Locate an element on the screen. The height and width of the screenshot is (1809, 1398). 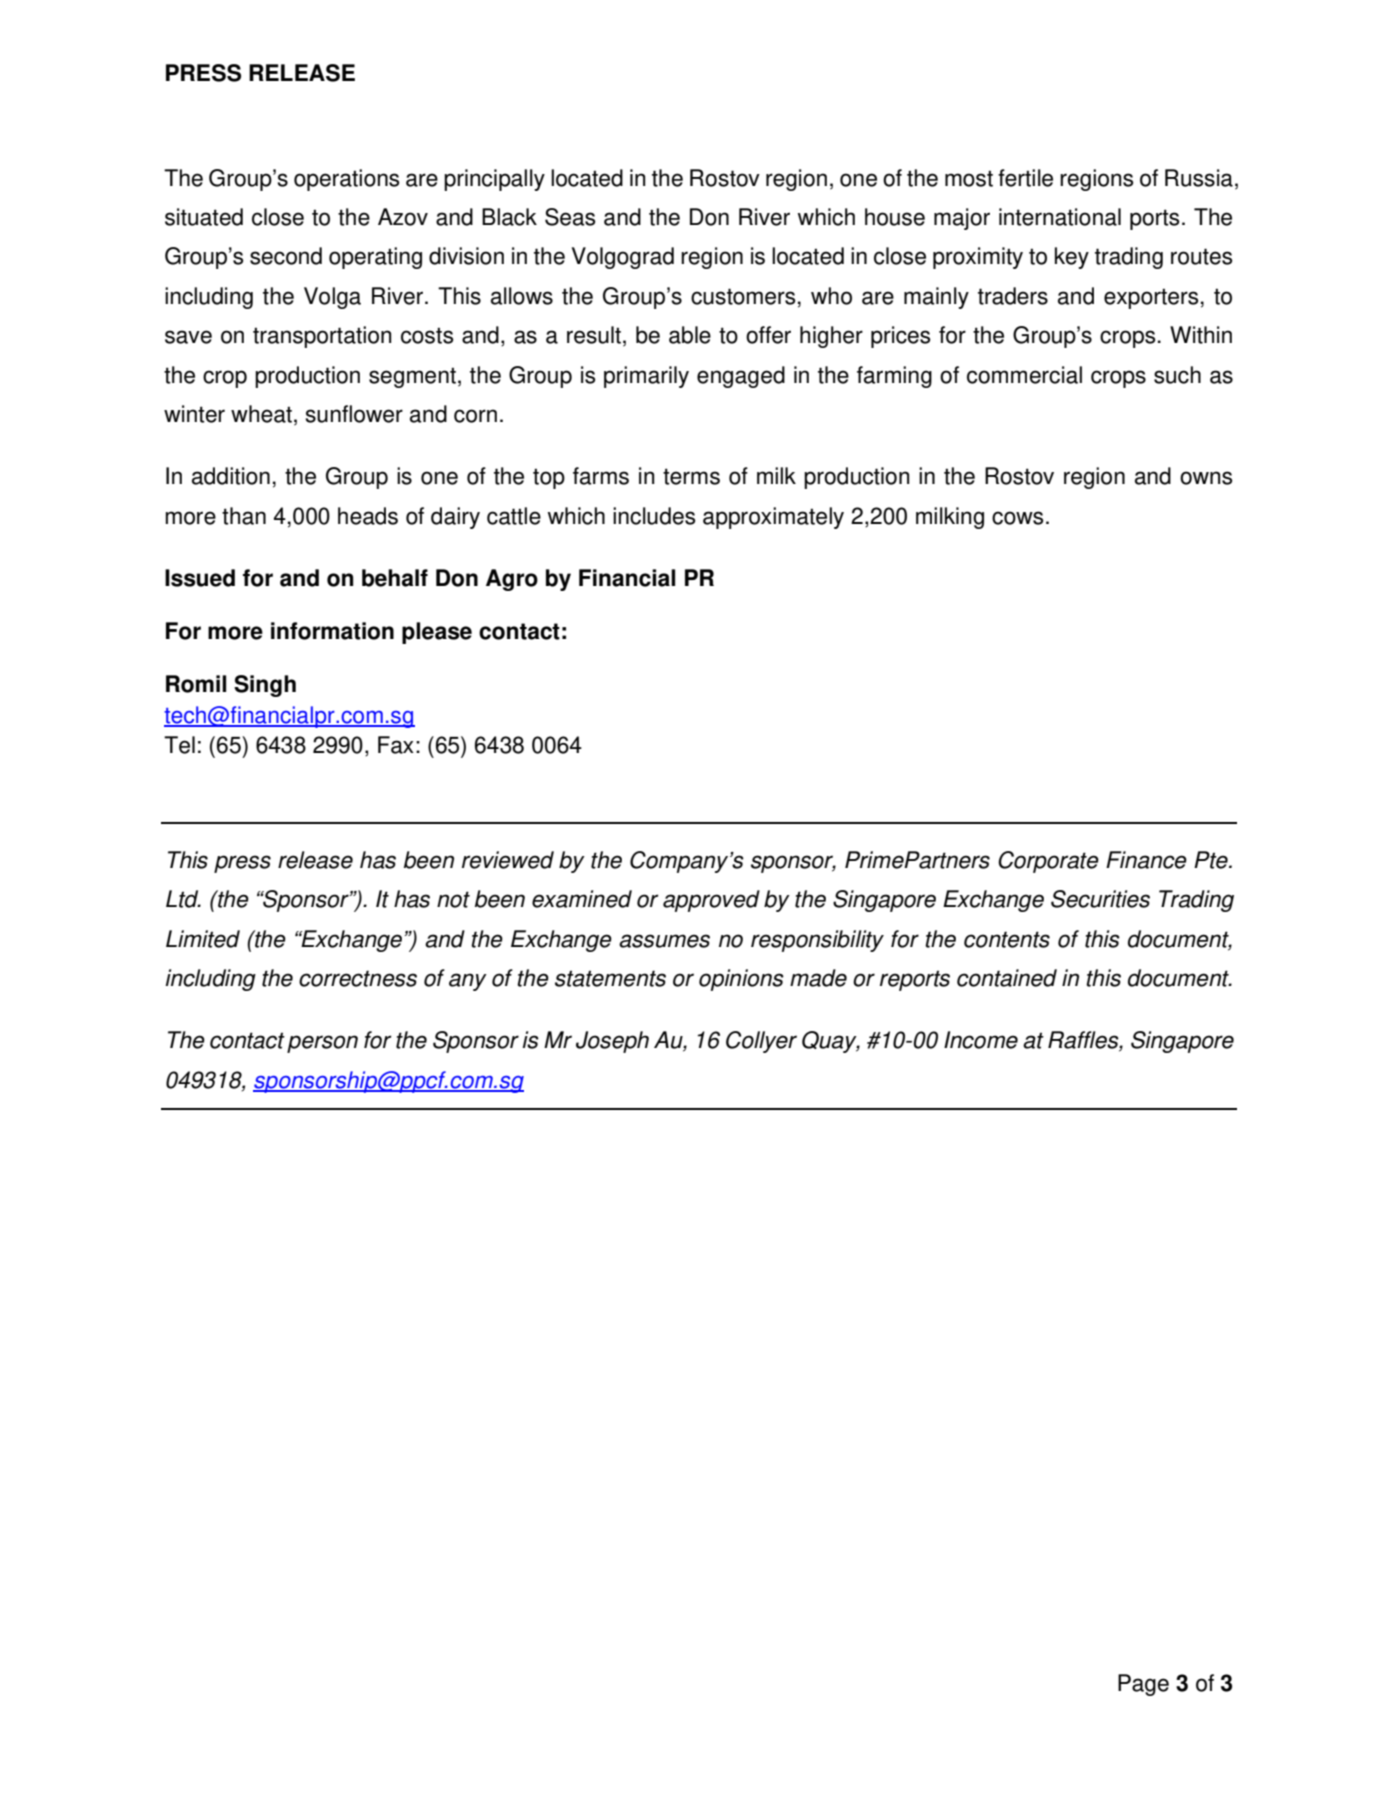
Volgograd is located at coordinates (623, 258).
